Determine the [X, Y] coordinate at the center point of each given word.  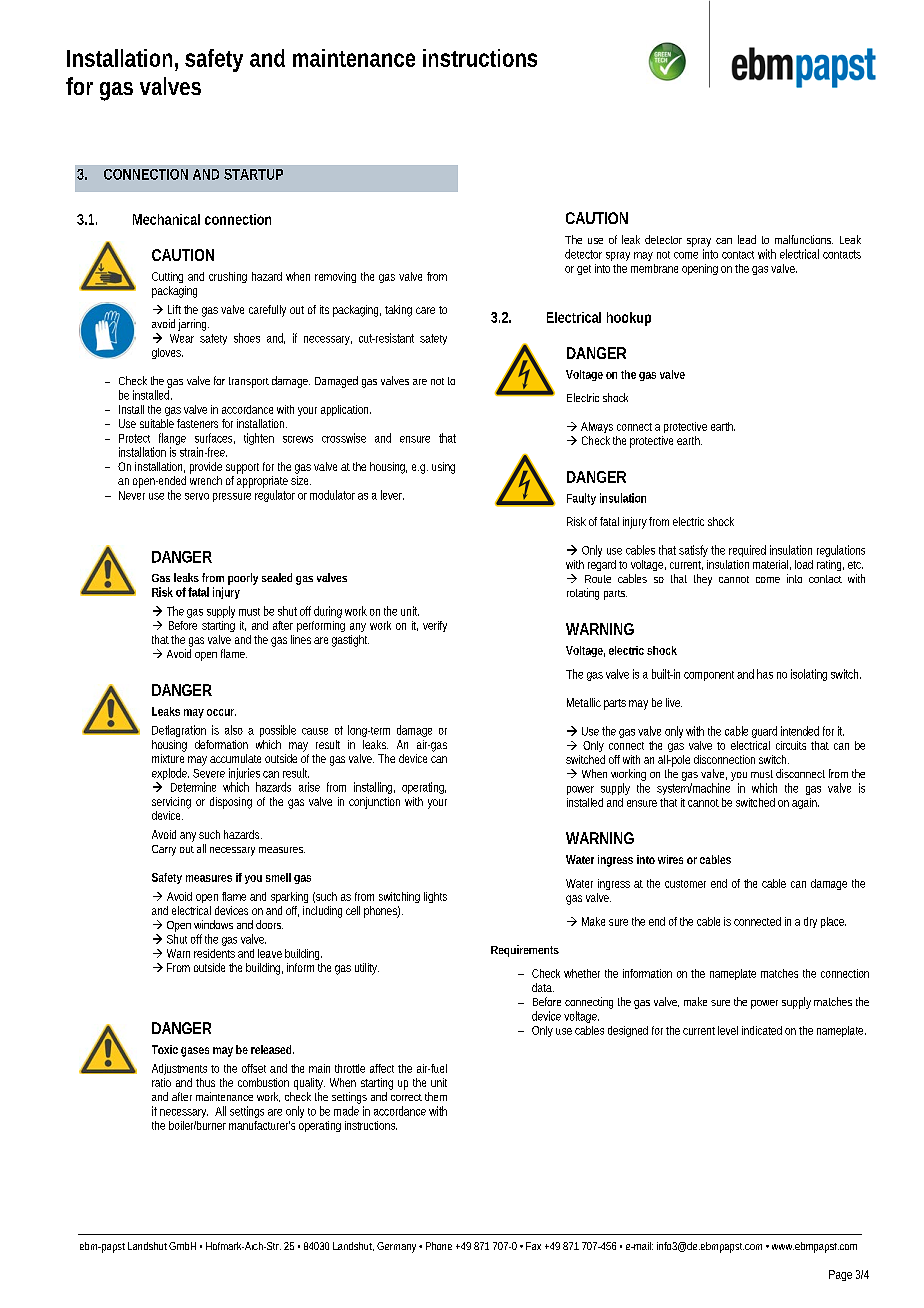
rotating [583, 594]
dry [810, 922]
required [747, 551]
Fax [533, 1246]
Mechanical [166, 219]
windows [213, 924]
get [584, 270]
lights [435, 897]
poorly [243, 579]
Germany [398, 1247]
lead [747, 239]
